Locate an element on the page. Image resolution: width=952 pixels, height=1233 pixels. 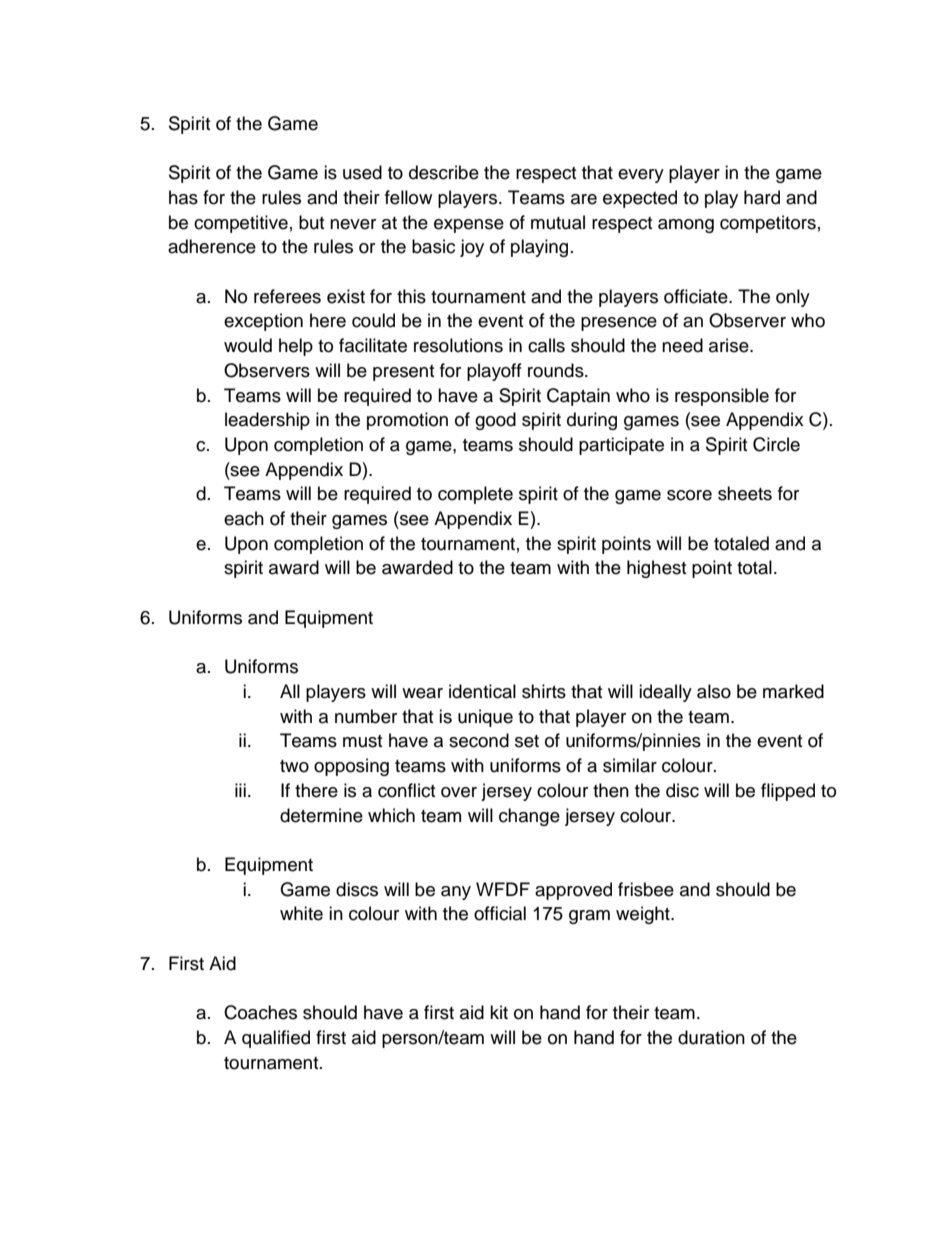
hard is located at coordinates (762, 197).
